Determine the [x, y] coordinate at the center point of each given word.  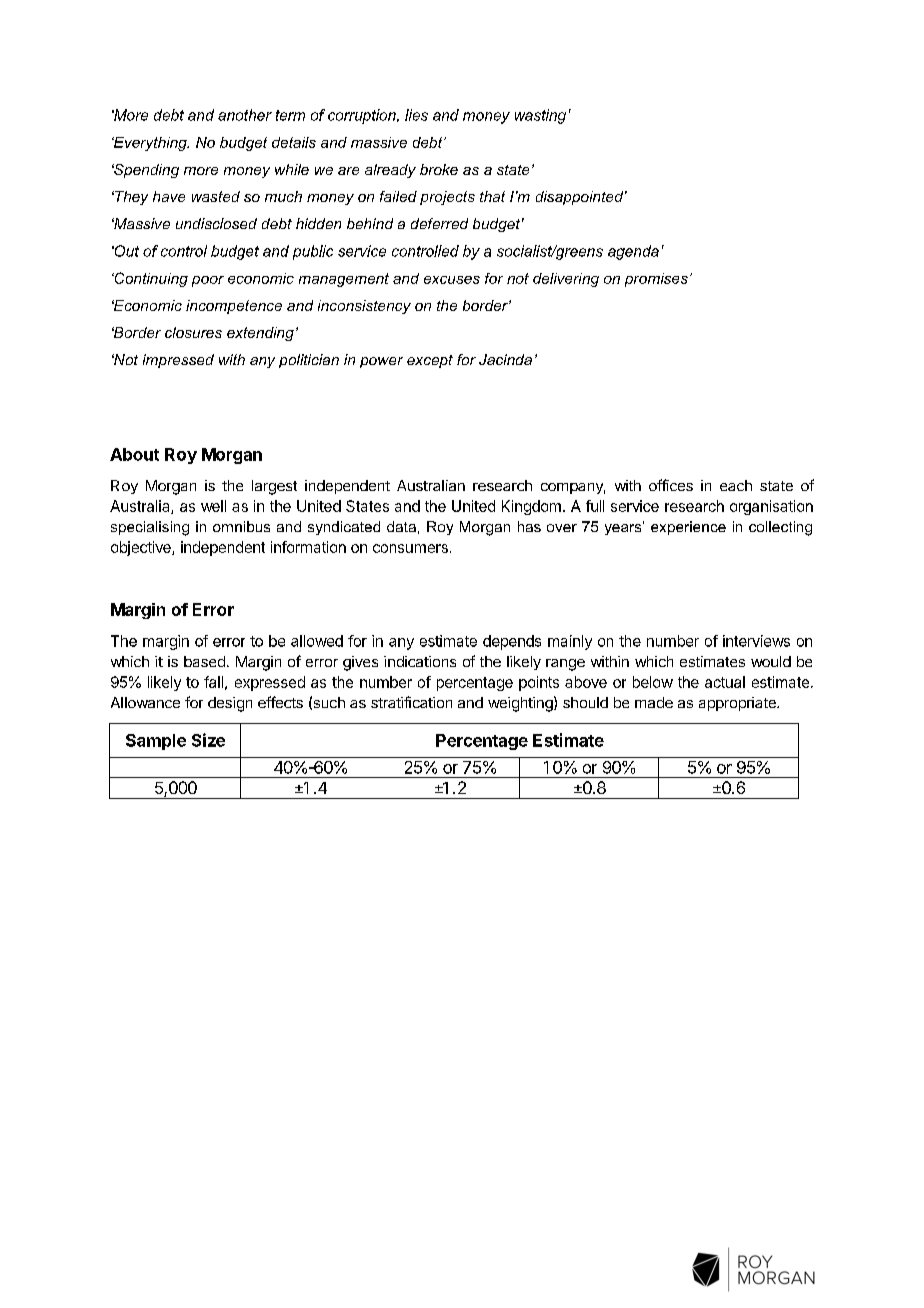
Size [208, 740]
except [430, 361]
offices [671, 485]
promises [656, 280]
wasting [540, 116]
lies [416, 115]
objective [142, 548]
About [134, 454]
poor [208, 281]
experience [688, 528]
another [245, 115]
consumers [410, 548]
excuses [452, 280]
